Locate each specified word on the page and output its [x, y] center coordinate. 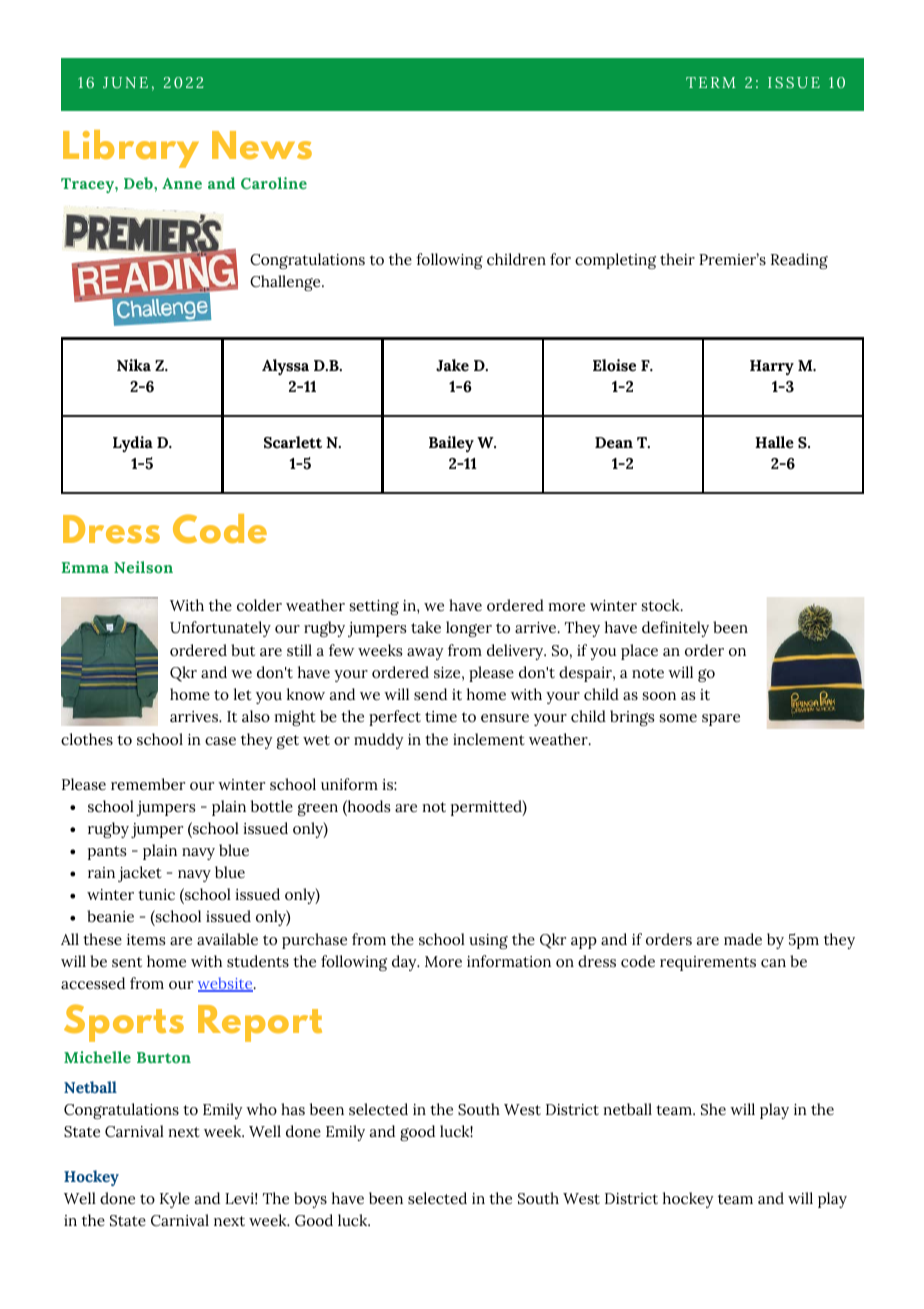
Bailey [451, 444]
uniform [349, 784]
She [713, 1109]
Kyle [175, 1200]
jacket [140, 874]
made [743, 939]
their [677, 259]
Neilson [143, 567]
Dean [614, 443]
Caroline [274, 183]
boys [310, 1200]
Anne [182, 183]
